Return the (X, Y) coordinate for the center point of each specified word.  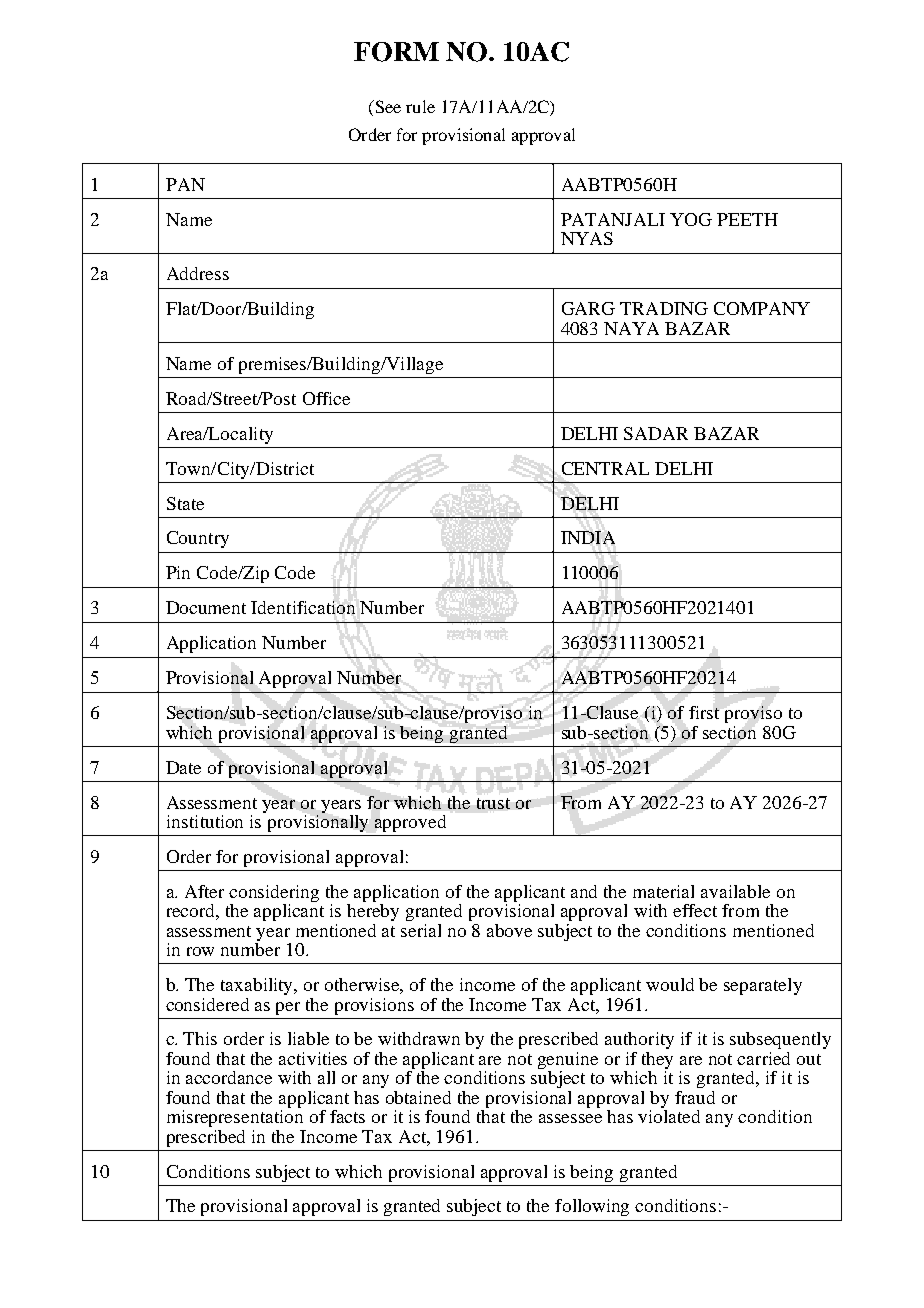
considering (274, 895)
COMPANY (762, 308)
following (592, 1207)
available (735, 891)
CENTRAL (605, 468)
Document (206, 607)
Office (326, 398)
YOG (691, 219)
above (509, 930)
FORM (396, 52)
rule (420, 106)
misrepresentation (235, 1117)
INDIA (588, 537)
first (704, 712)
